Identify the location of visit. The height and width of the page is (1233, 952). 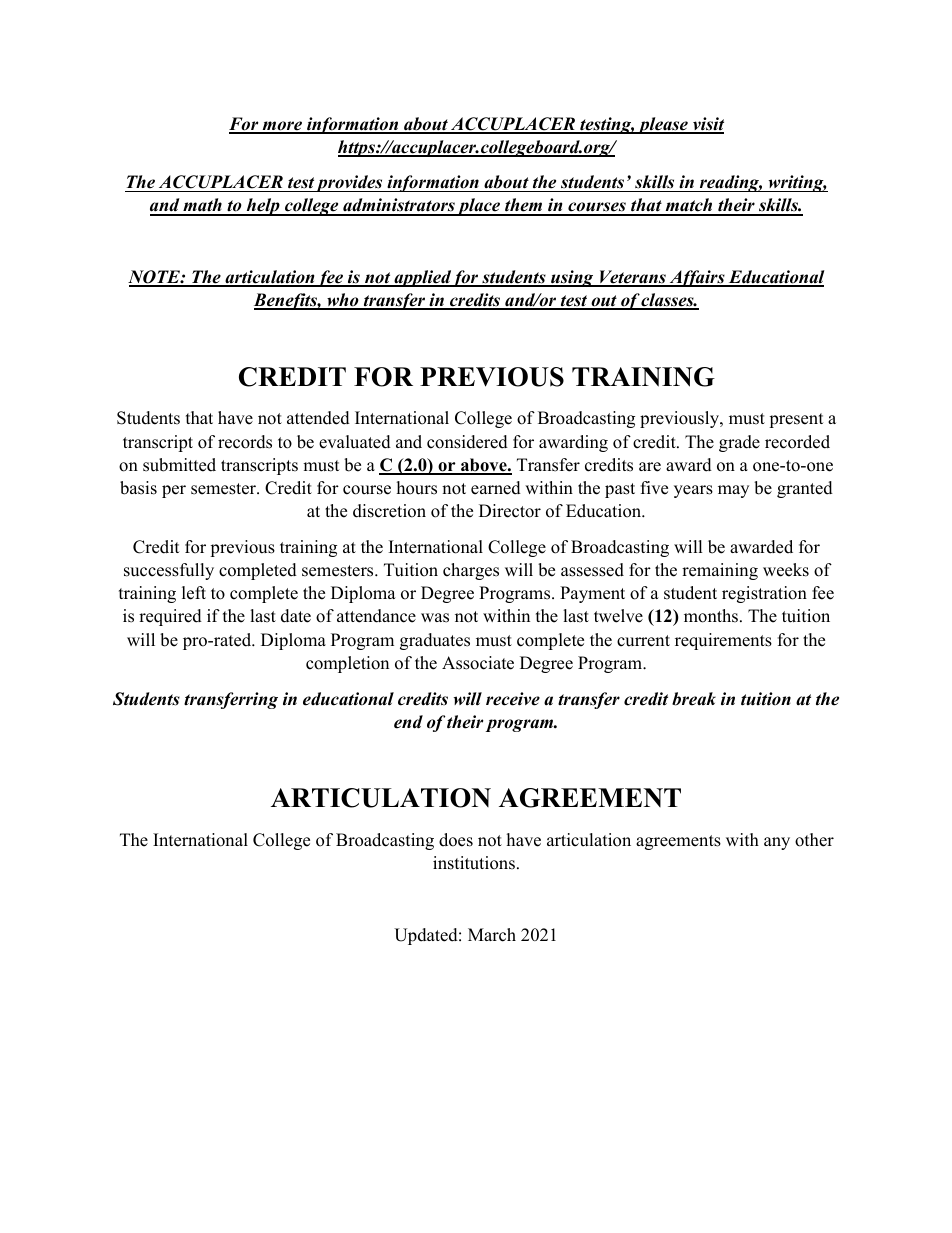
(707, 125).
